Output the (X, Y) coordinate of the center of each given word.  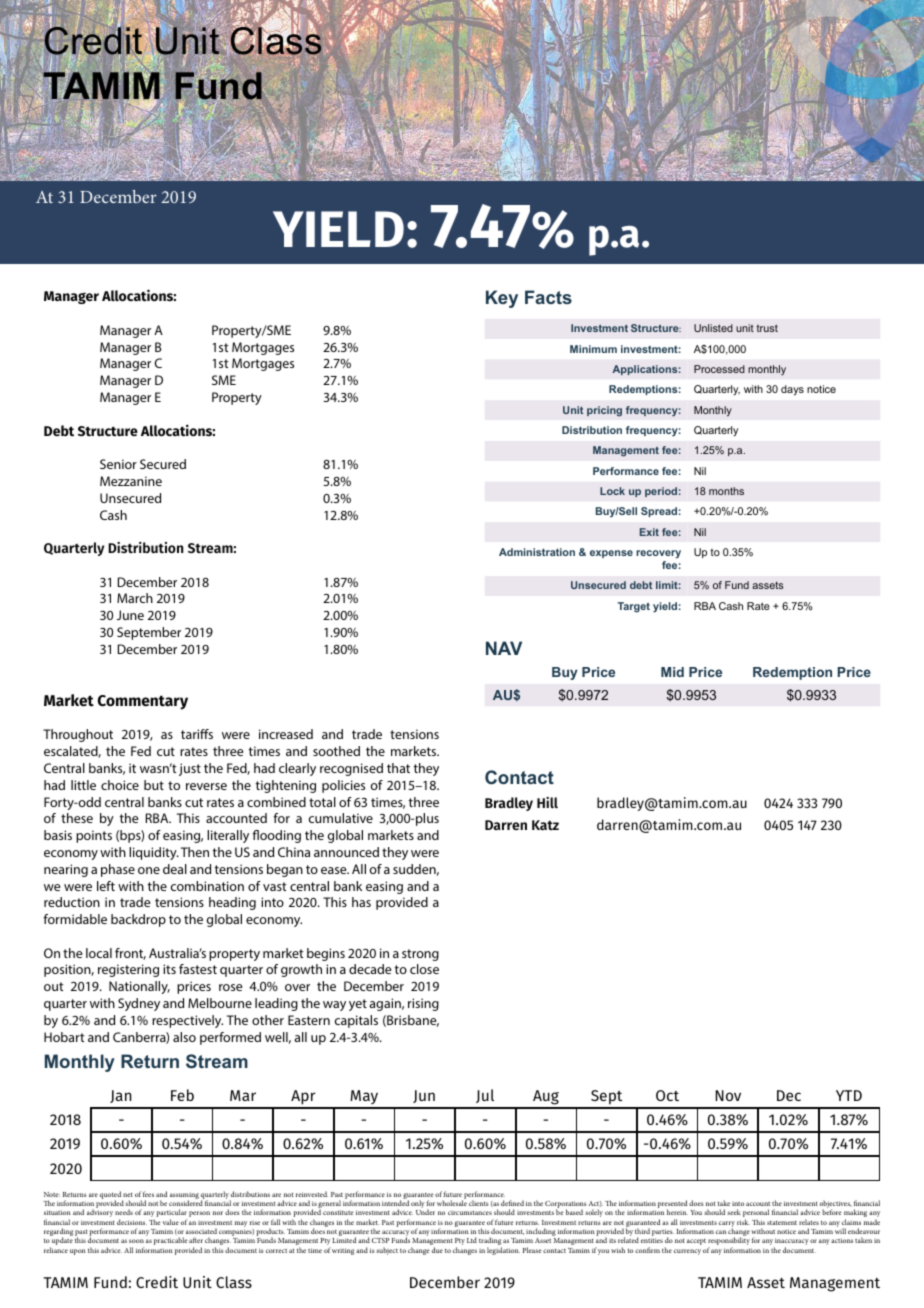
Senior (118, 464)
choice (120, 785)
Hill (547, 802)
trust (767, 328)
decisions (132, 1222)
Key (502, 299)
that (398, 768)
